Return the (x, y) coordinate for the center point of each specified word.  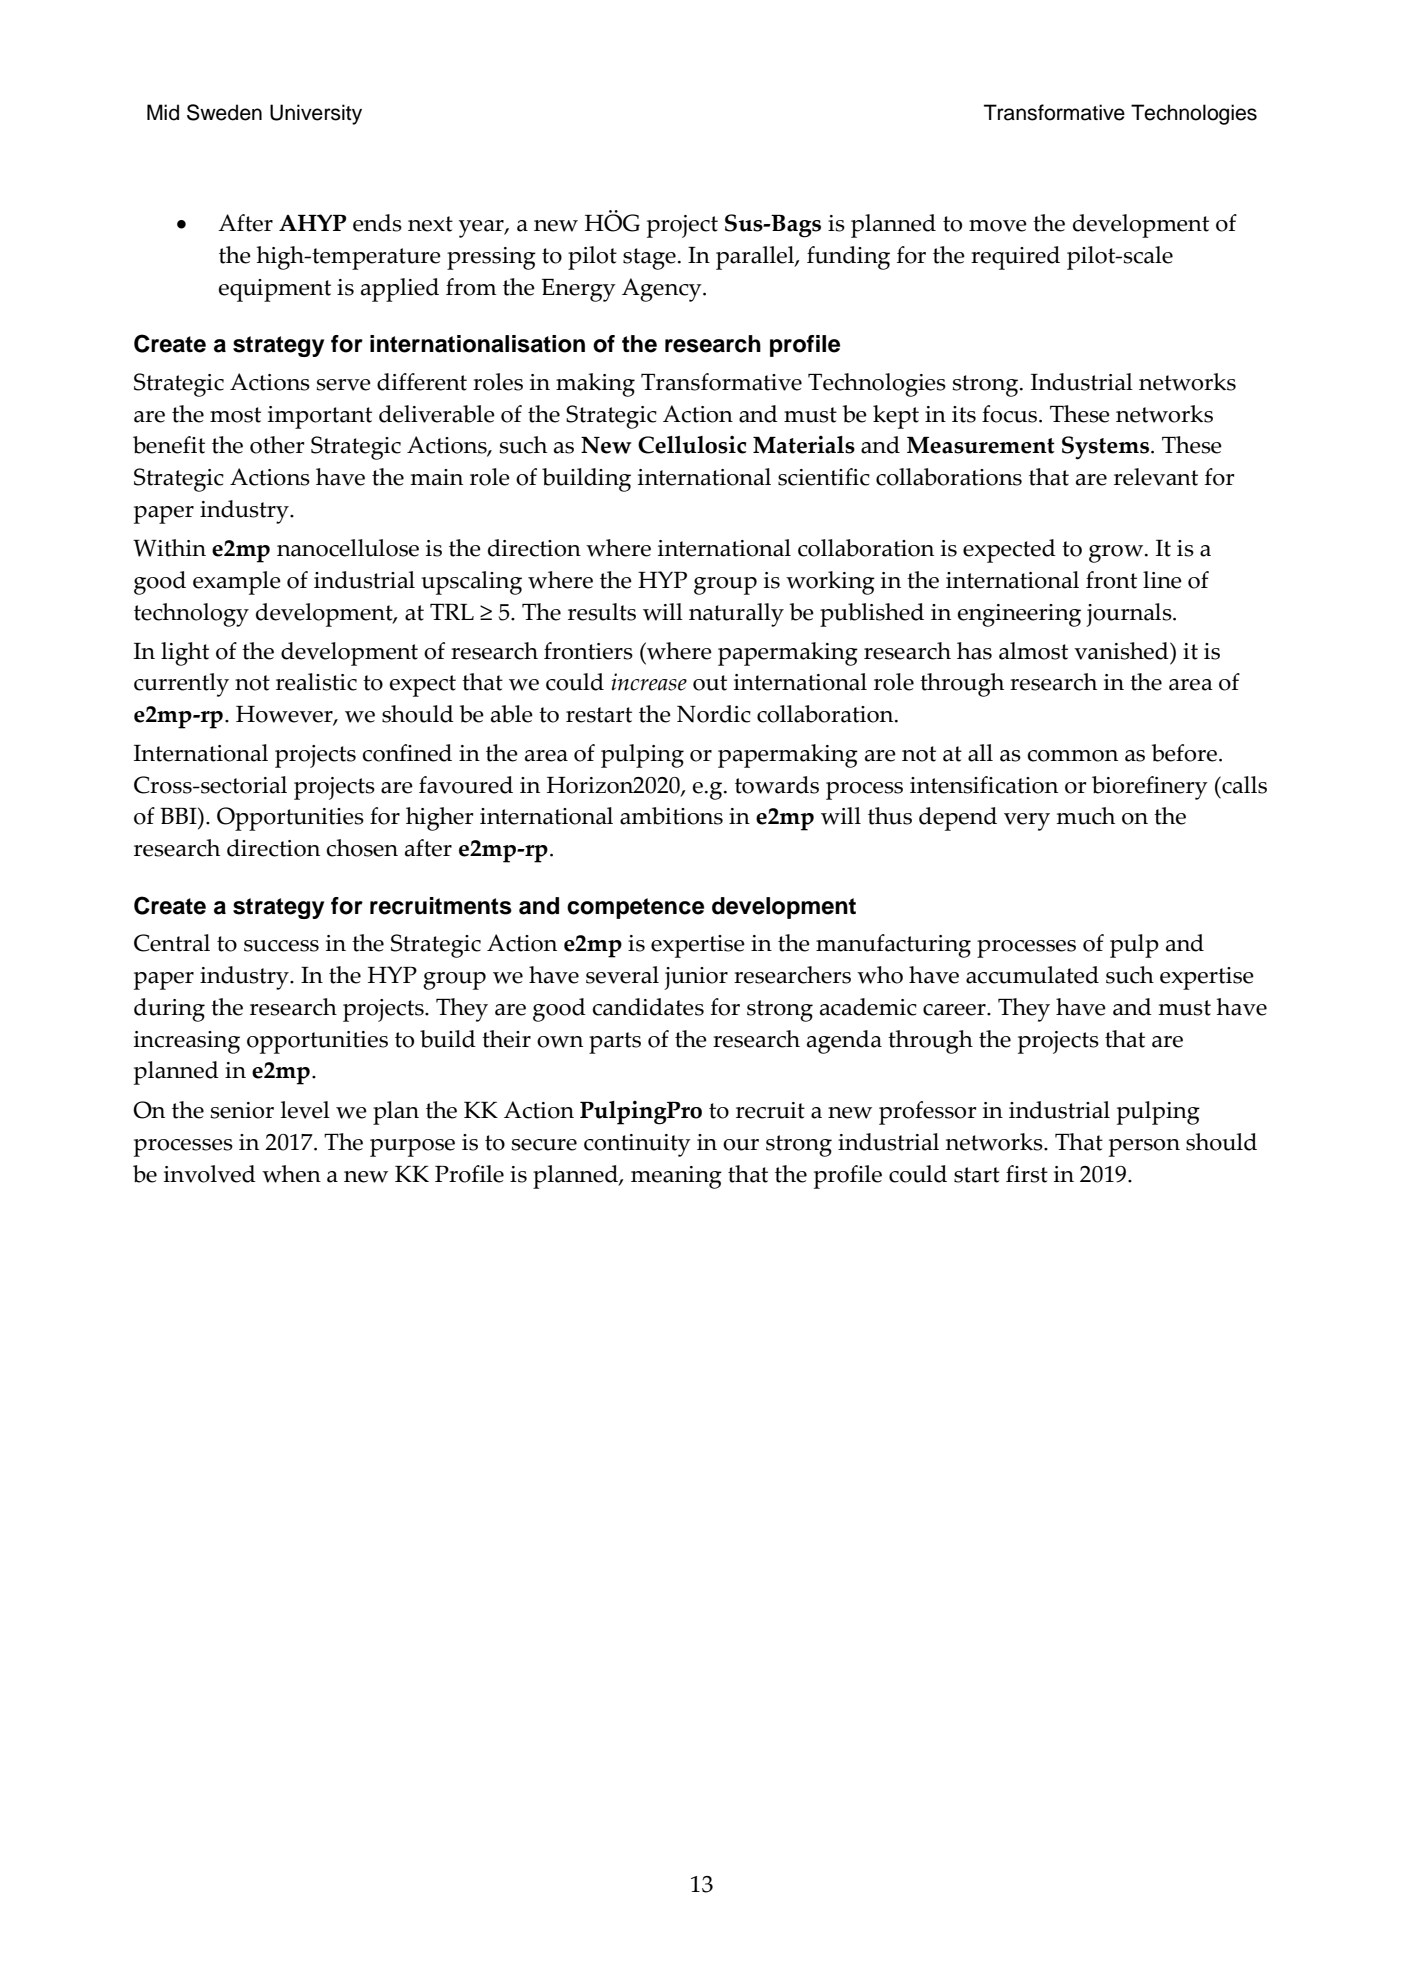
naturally (736, 615)
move (998, 226)
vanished (1122, 651)
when (291, 1174)
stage (649, 259)
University (316, 114)
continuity (637, 1145)
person (1144, 1148)
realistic (316, 682)
